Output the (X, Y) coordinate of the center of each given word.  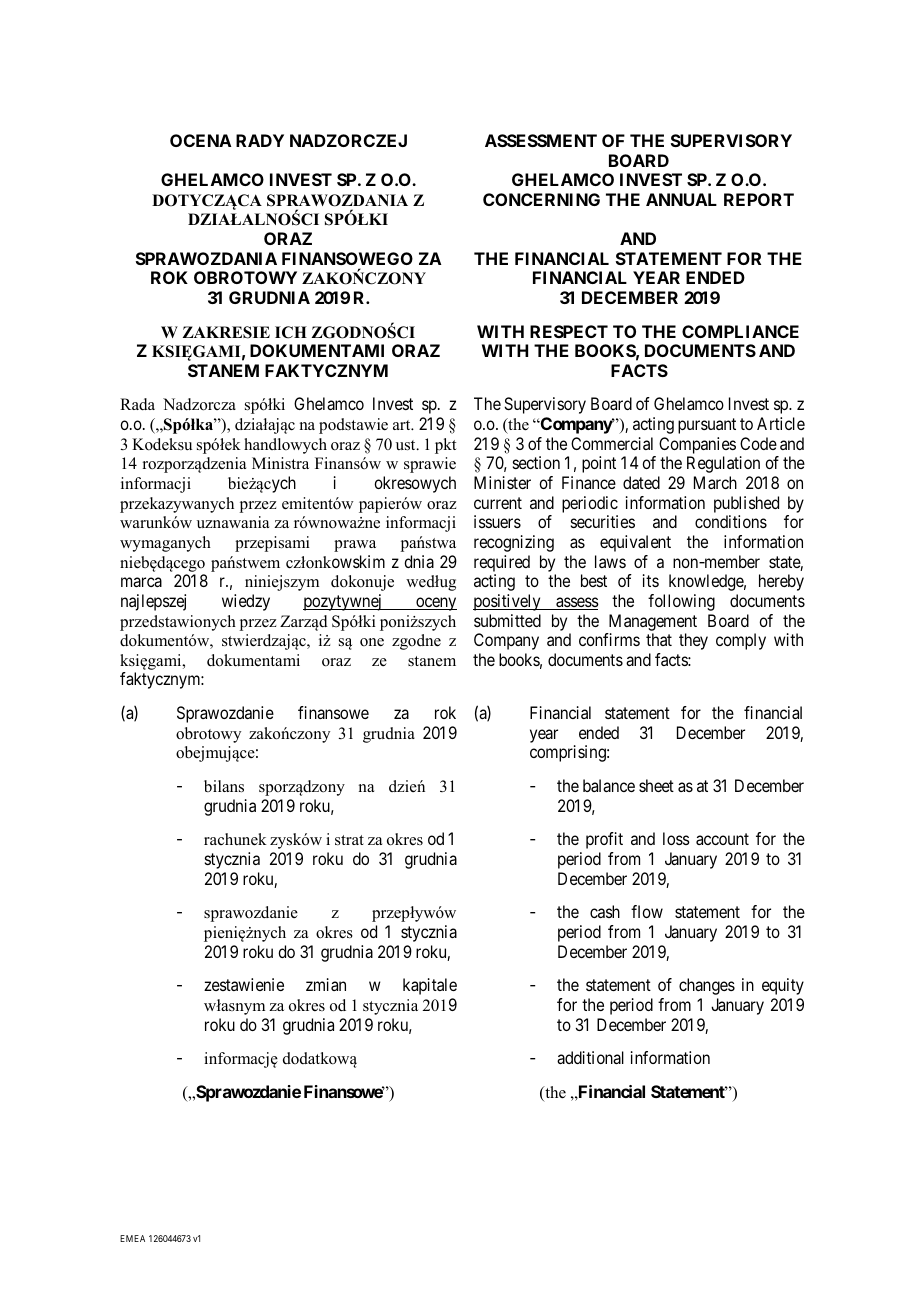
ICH (291, 332)
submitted (507, 620)
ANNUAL (681, 199)
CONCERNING (541, 199)
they (693, 641)
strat (349, 840)
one (372, 642)
